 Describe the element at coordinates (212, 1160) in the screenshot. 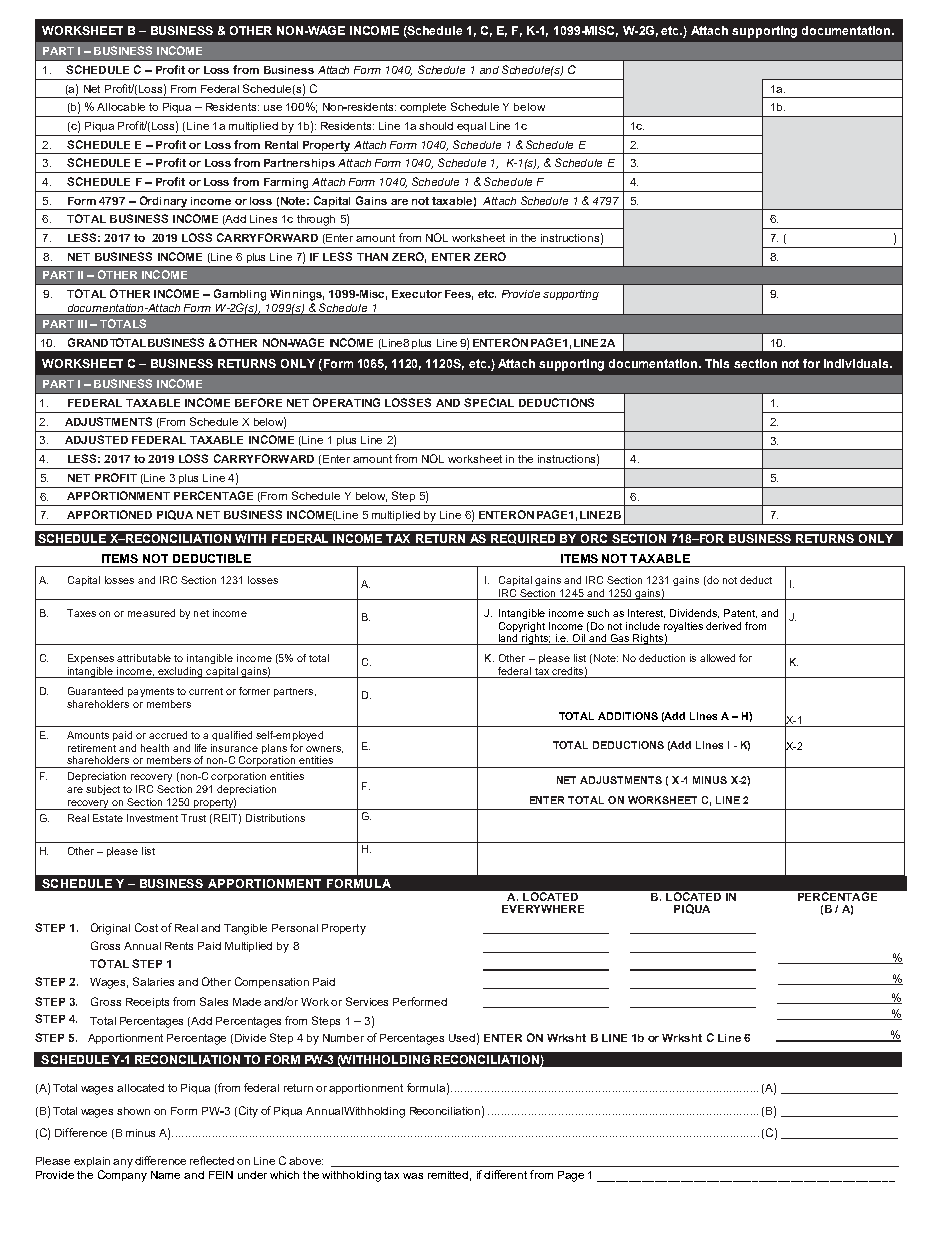

I see `reflected` at that location.
